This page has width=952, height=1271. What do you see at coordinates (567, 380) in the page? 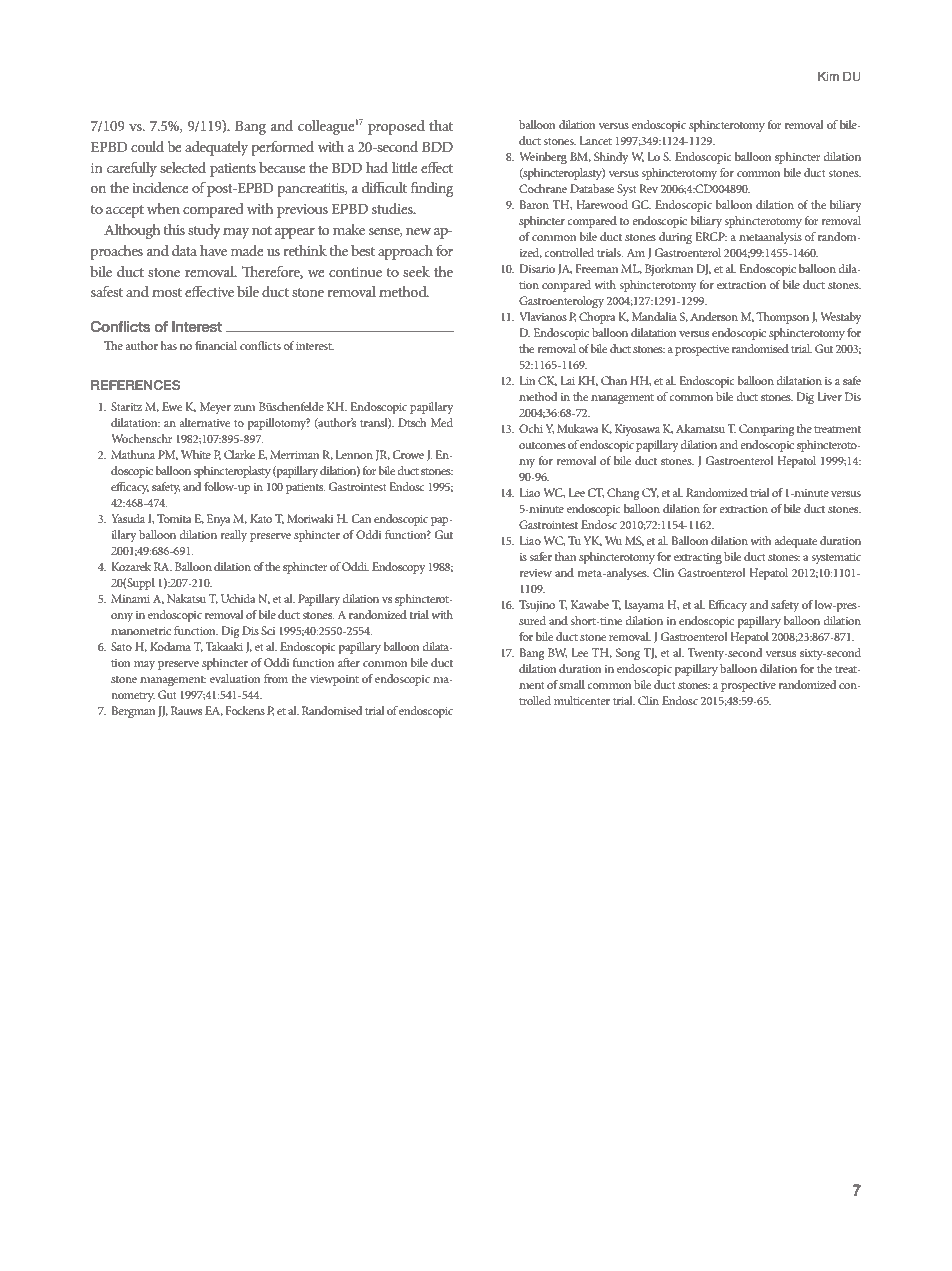
I see `Lai` at bounding box center [567, 380].
